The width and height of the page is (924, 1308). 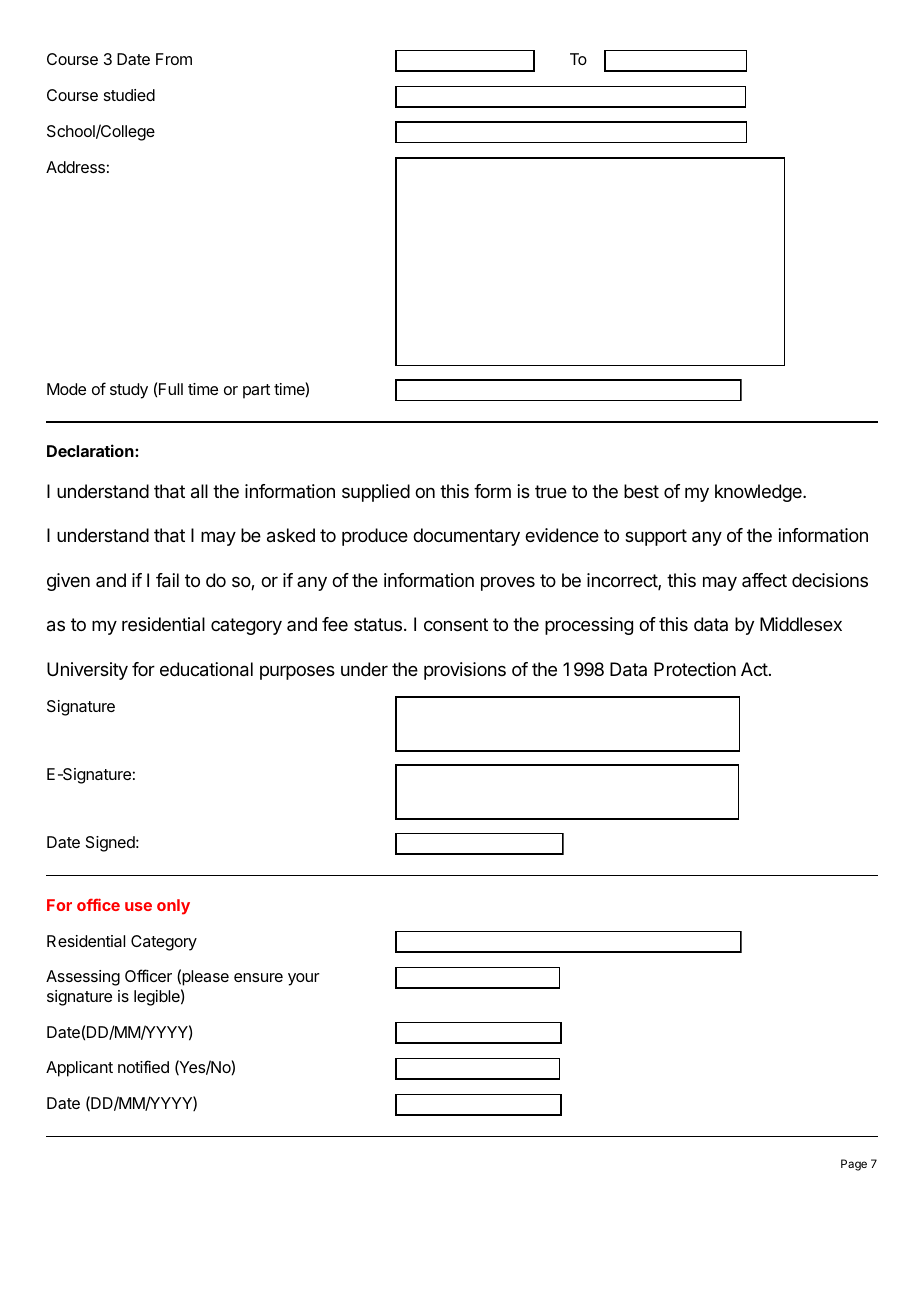 What do you see at coordinates (304, 979) in the page?
I see `your` at bounding box center [304, 979].
